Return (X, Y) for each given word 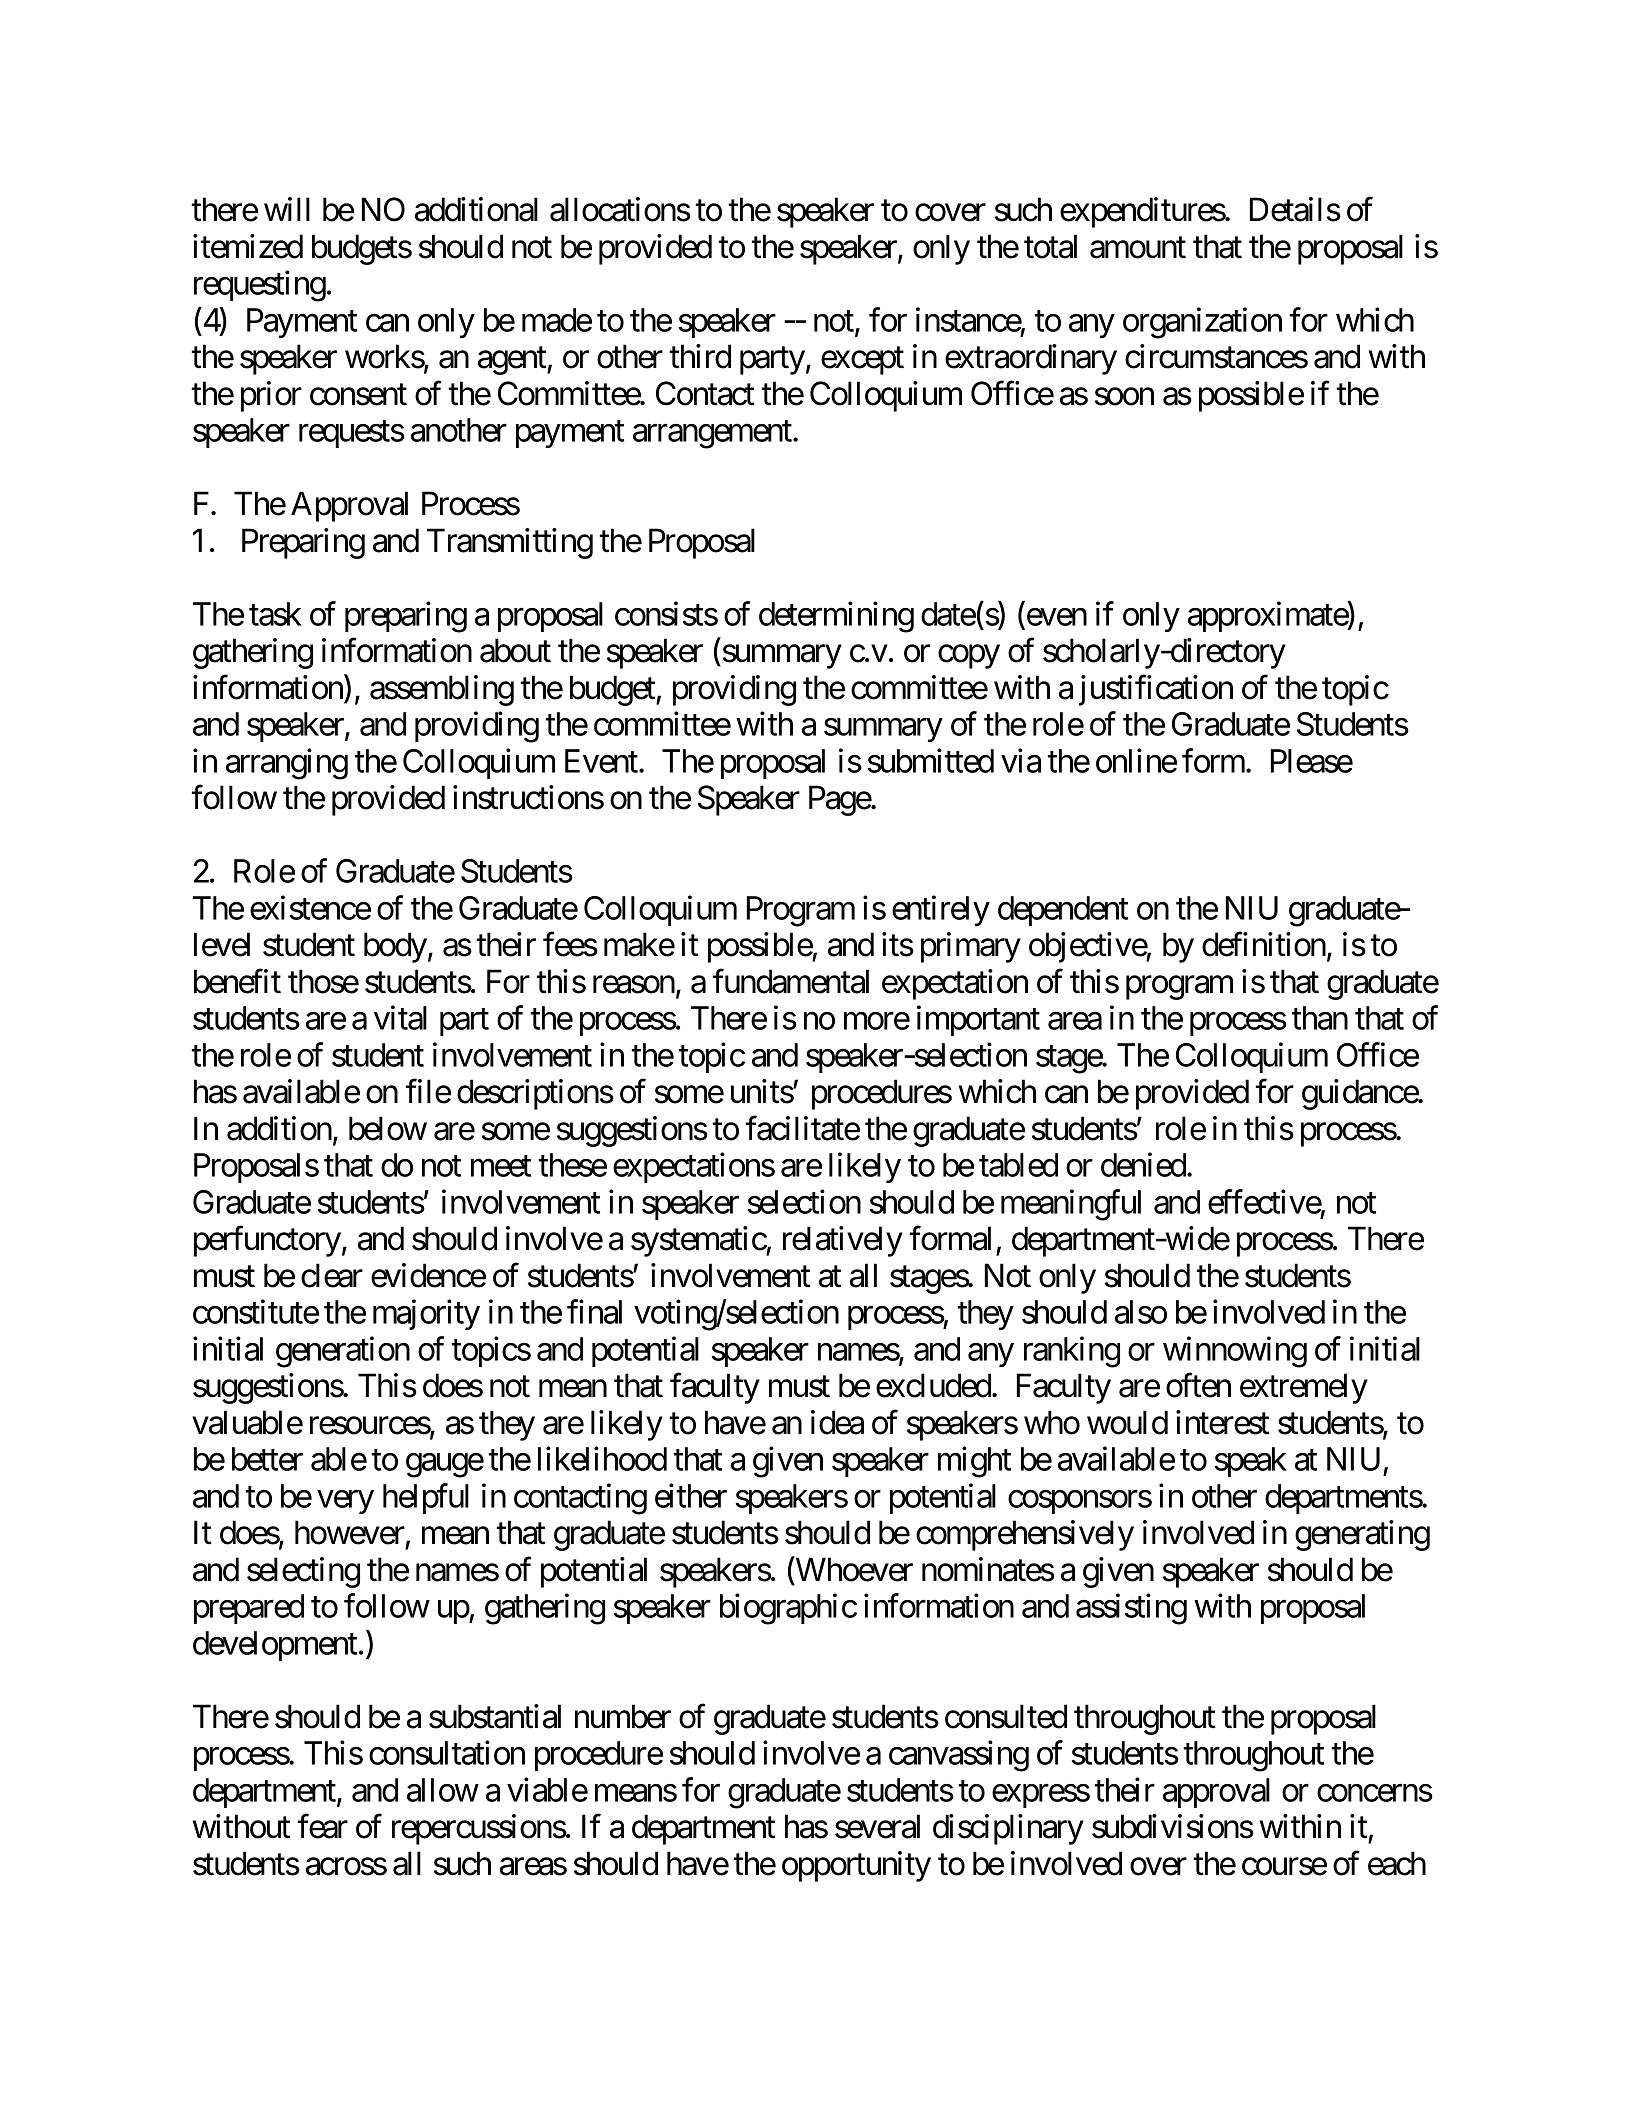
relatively (843, 1241)
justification (1156, 690)
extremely (1304, 1388)
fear (323, 1826)
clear (332, 1275)
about (515, 650)
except (862, 361)
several (877, 1826)
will (287, 209)
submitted (931, 760)
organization (1202, 323)
